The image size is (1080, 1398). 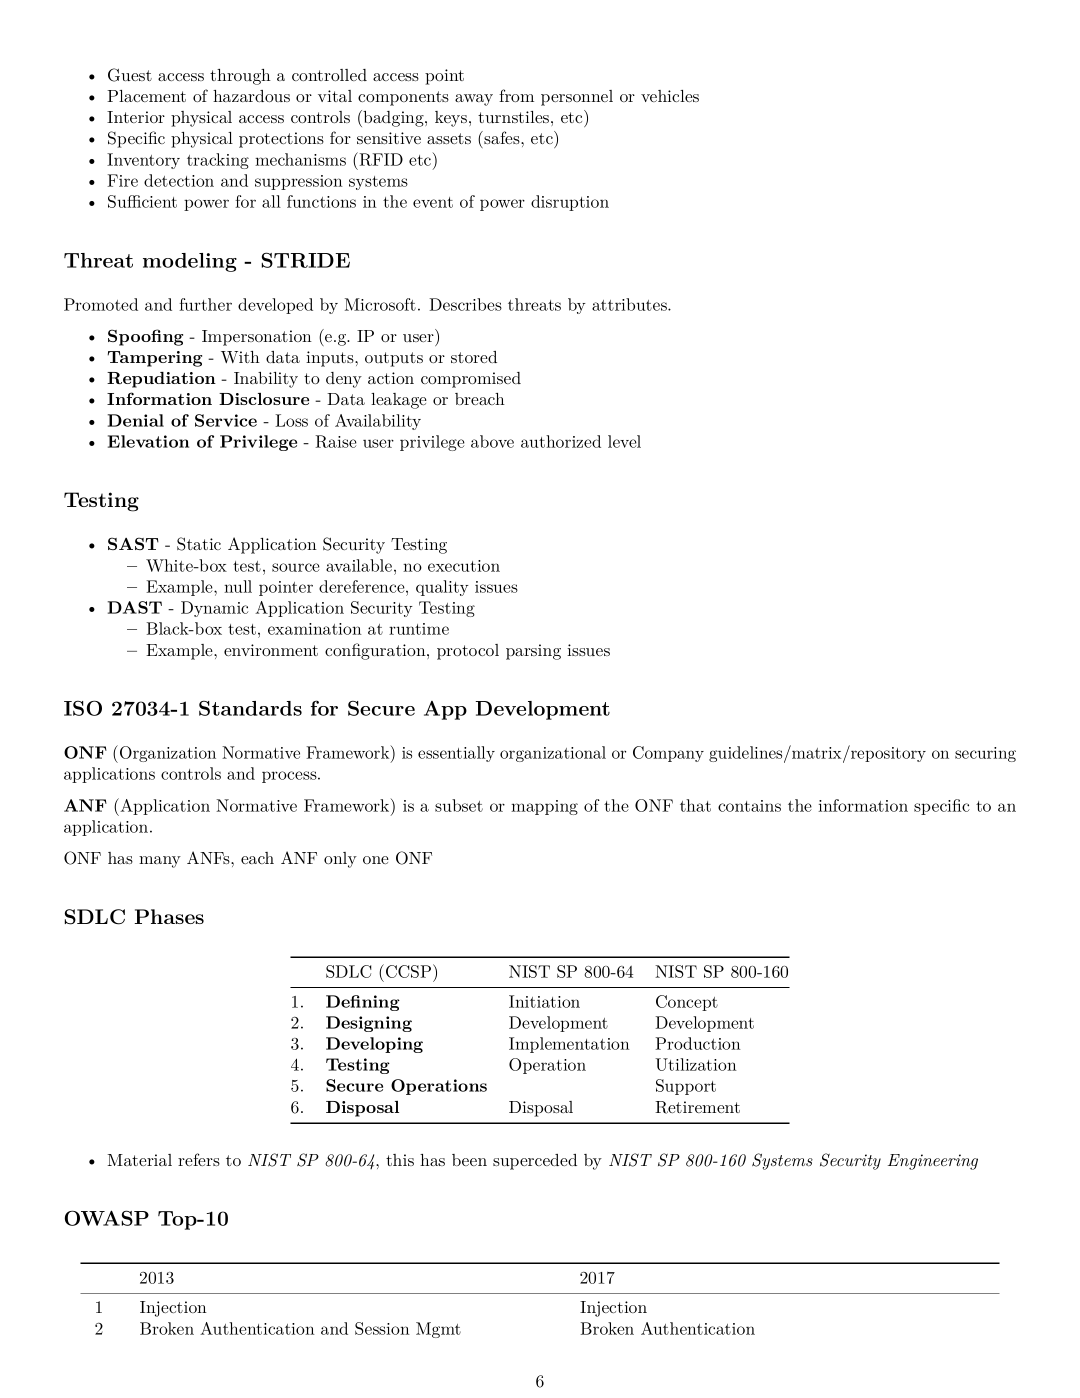 What do you see at coordinates (146, 96) in the screenshot?
I see `Placement` at bounding box center [146, 96].
